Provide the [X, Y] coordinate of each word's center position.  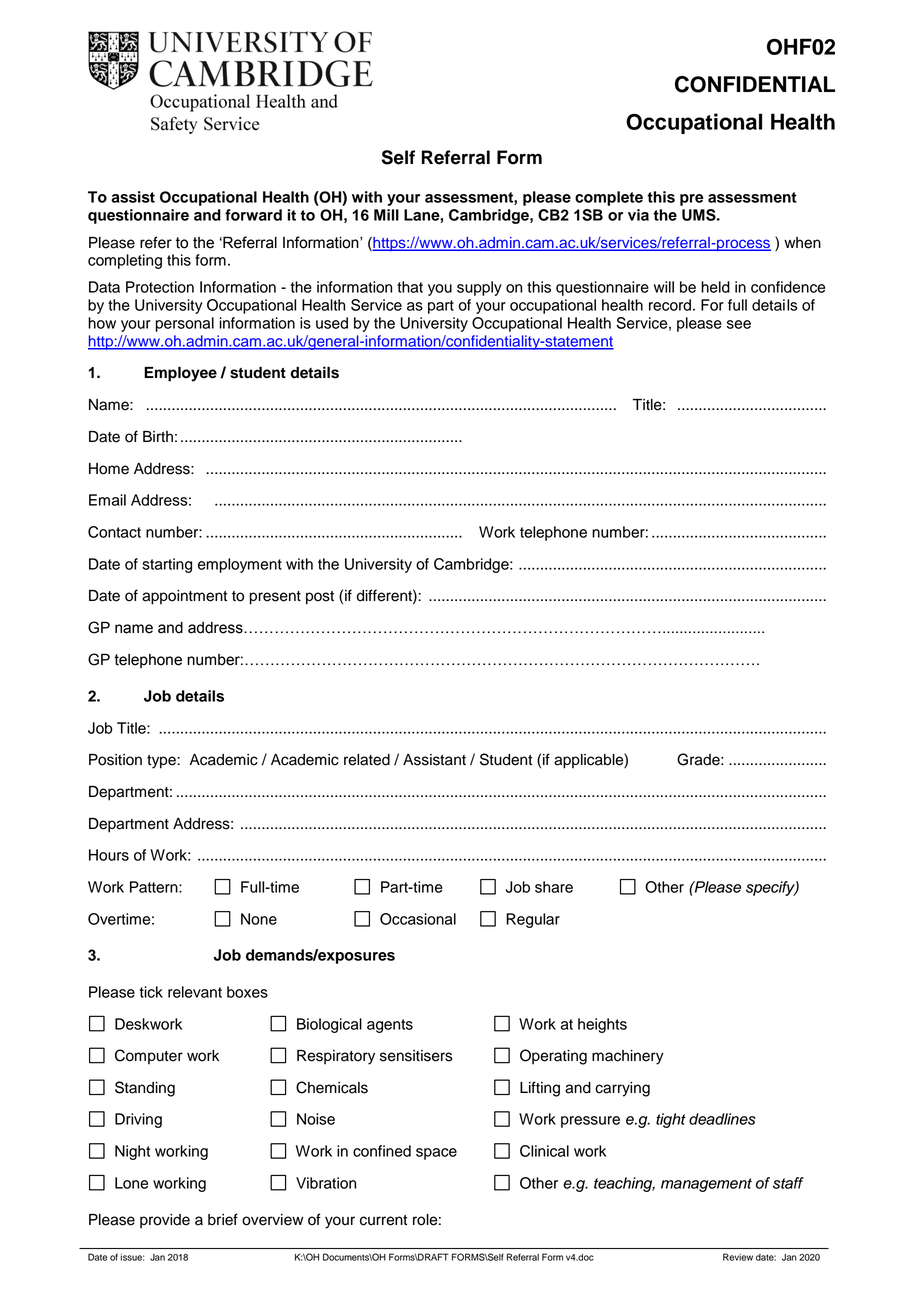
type [162, 762]
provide [165, 1221]
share [554, 887]
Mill [386, 215]
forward [253, 215]
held [715, 287]
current [383, 1220]
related [367, 760]
